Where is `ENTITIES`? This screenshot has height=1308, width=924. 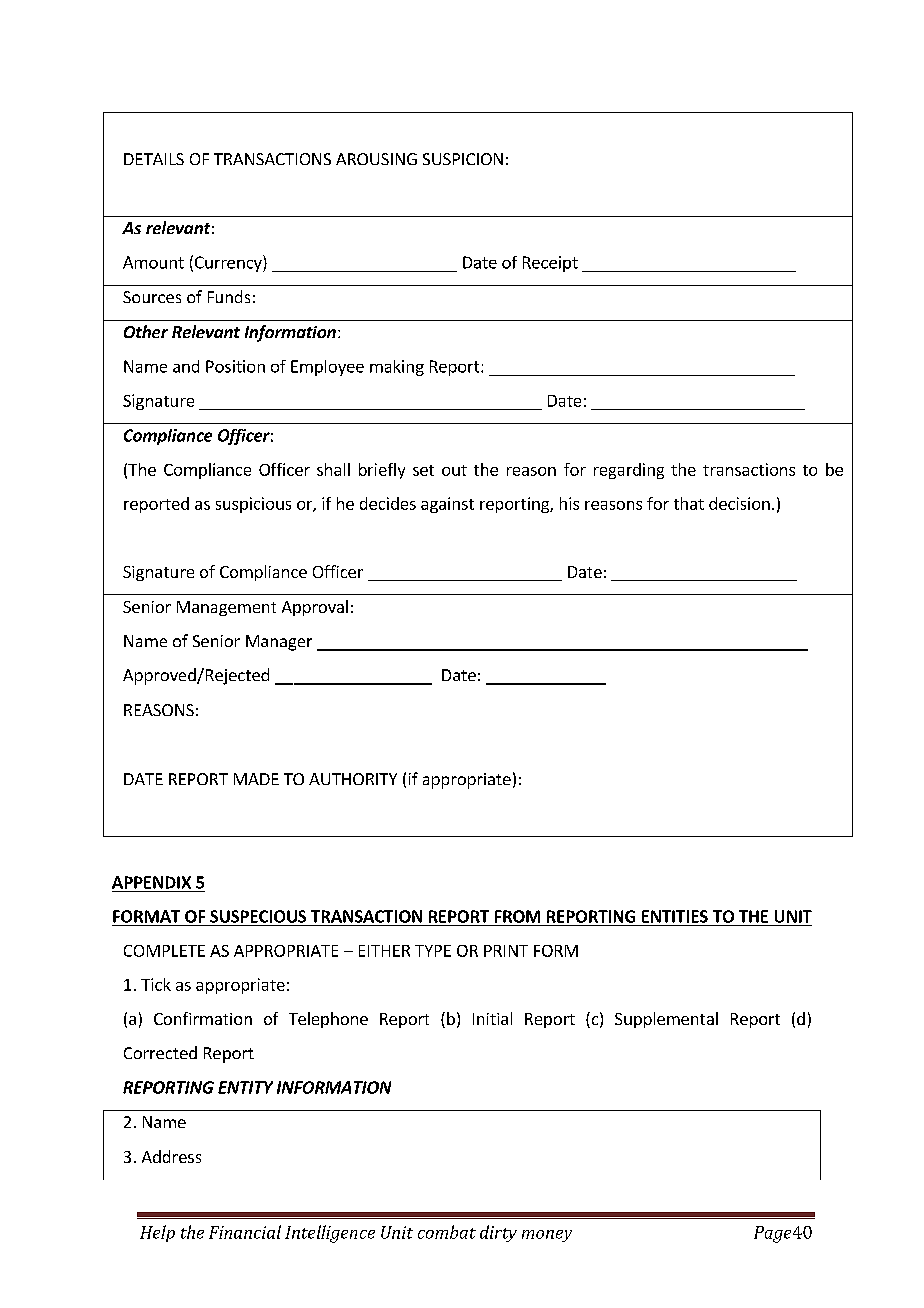
ENTITIES is located at coordinates (675, 916).
